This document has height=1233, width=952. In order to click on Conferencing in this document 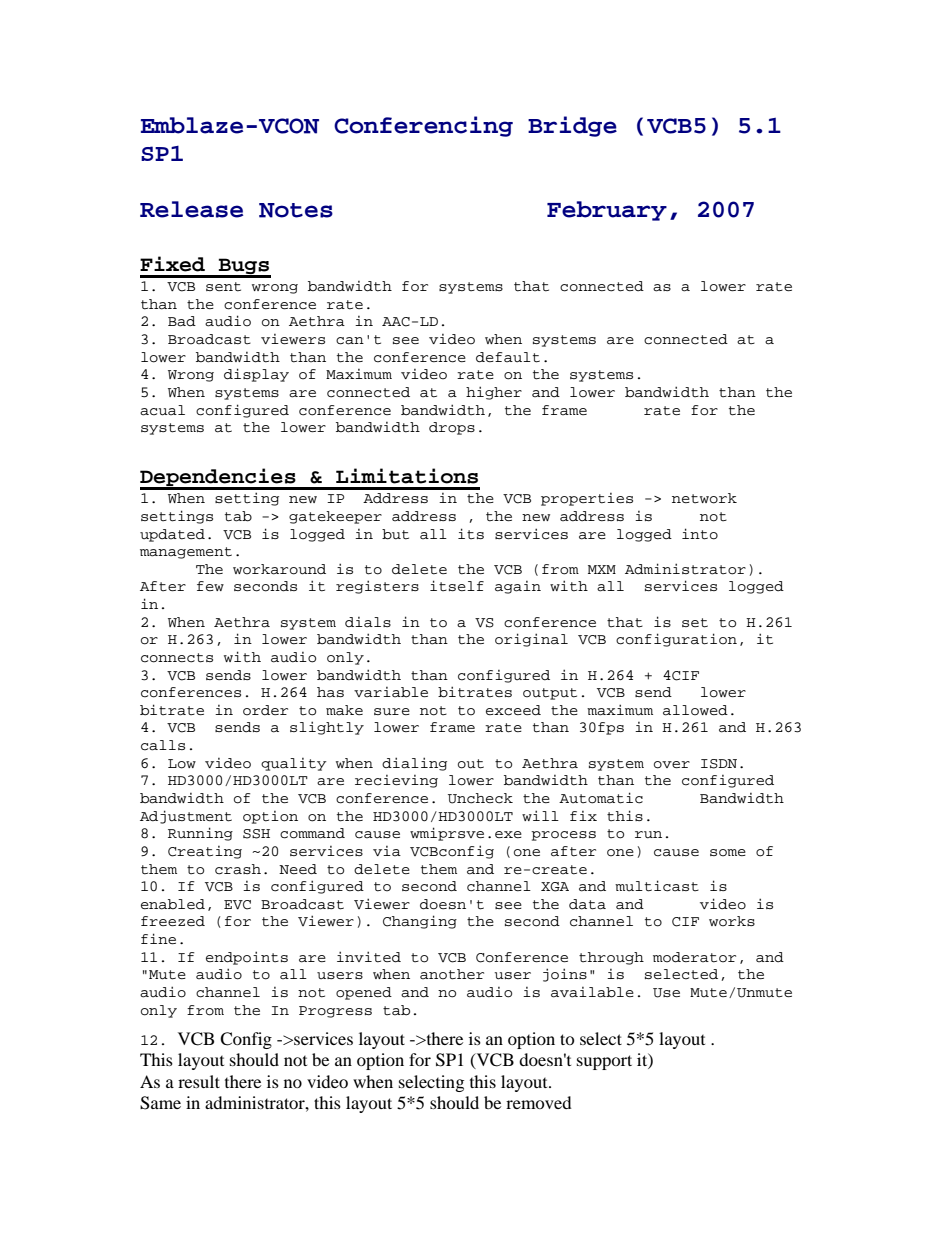, I will do `click(423, 126)`.
